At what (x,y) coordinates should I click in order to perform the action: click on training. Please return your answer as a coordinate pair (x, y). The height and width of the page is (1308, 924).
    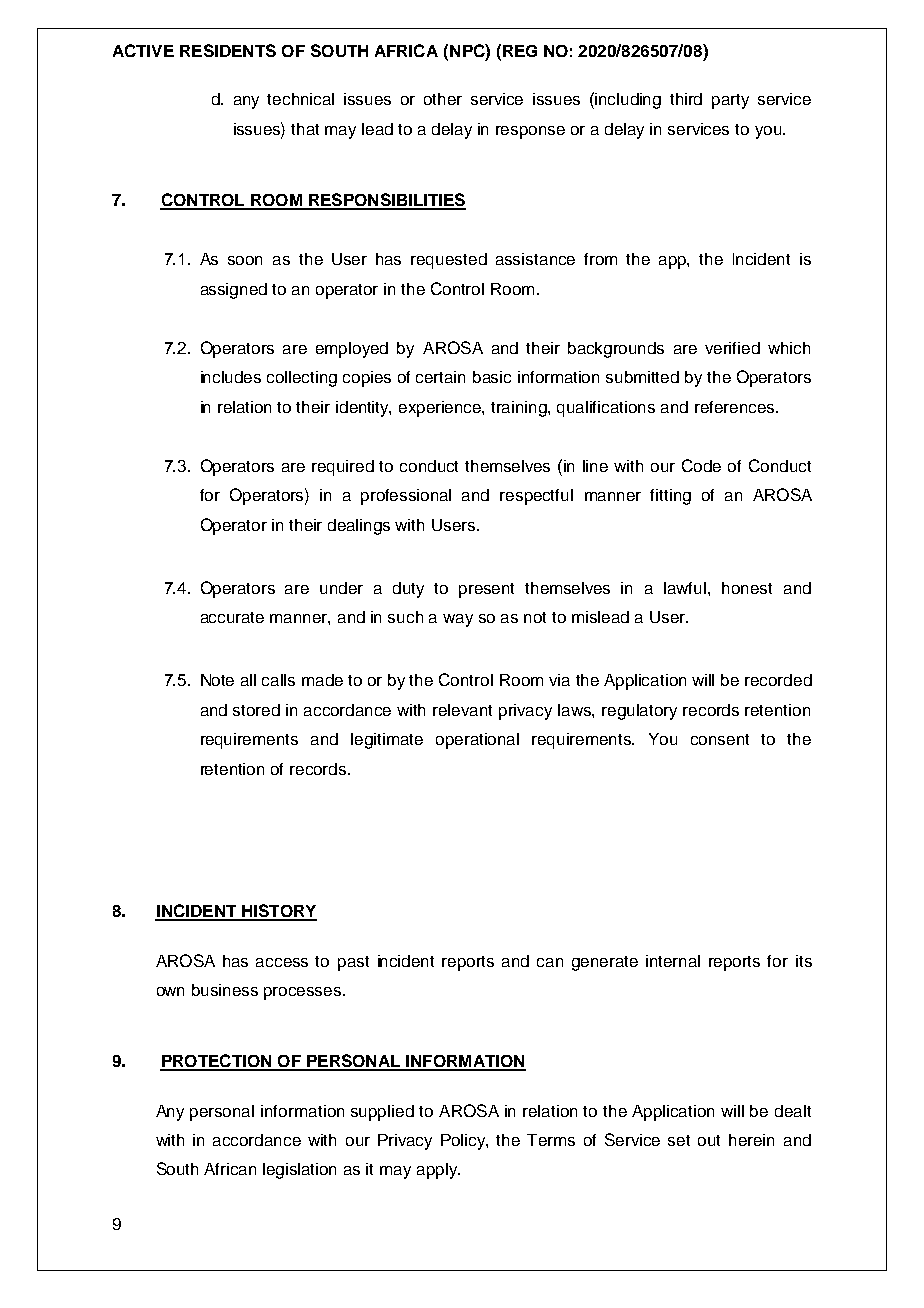
    Looking at the image, I should click on (520, 409).
